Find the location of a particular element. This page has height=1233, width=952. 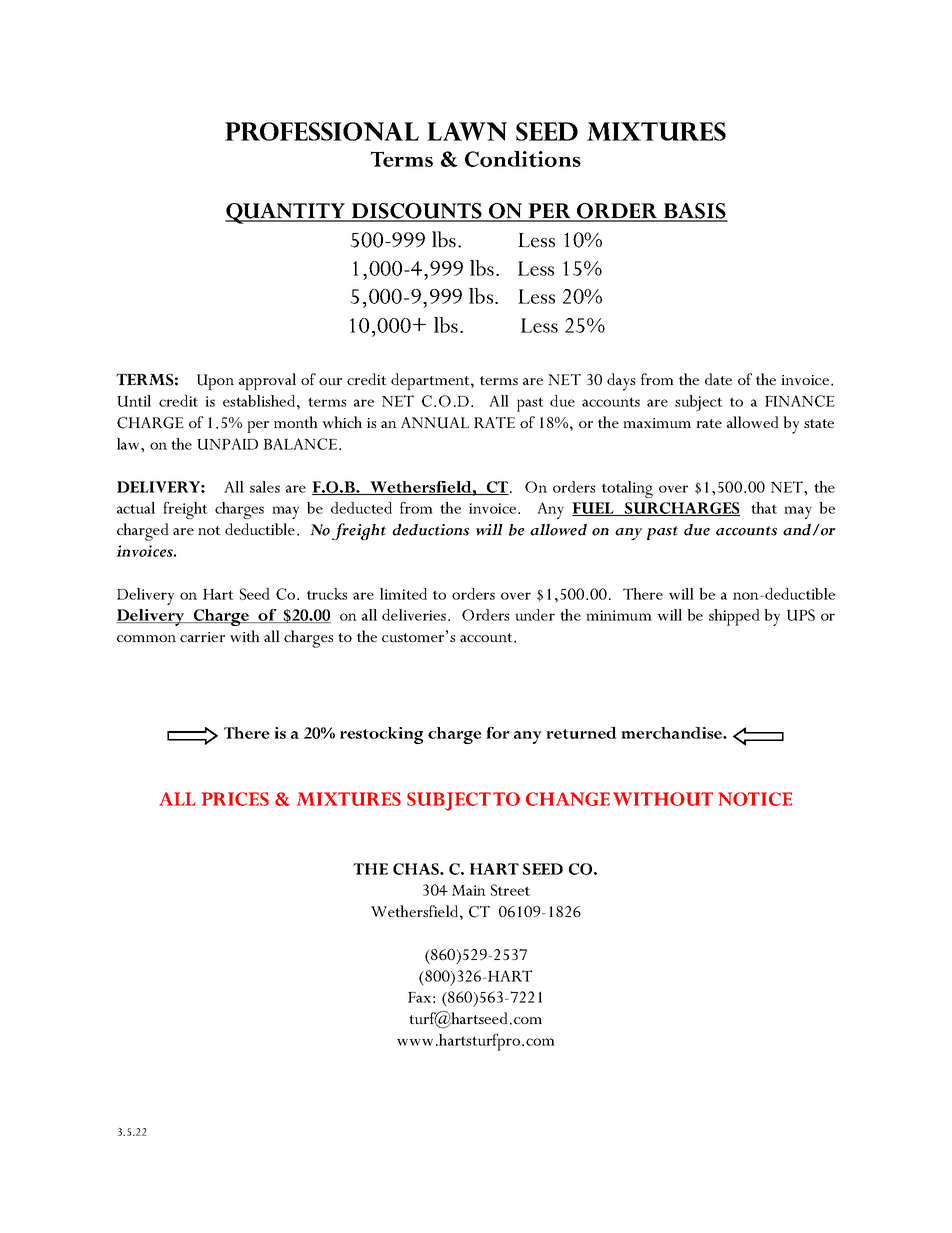

BASIS is located at coordinates (694, 212).
